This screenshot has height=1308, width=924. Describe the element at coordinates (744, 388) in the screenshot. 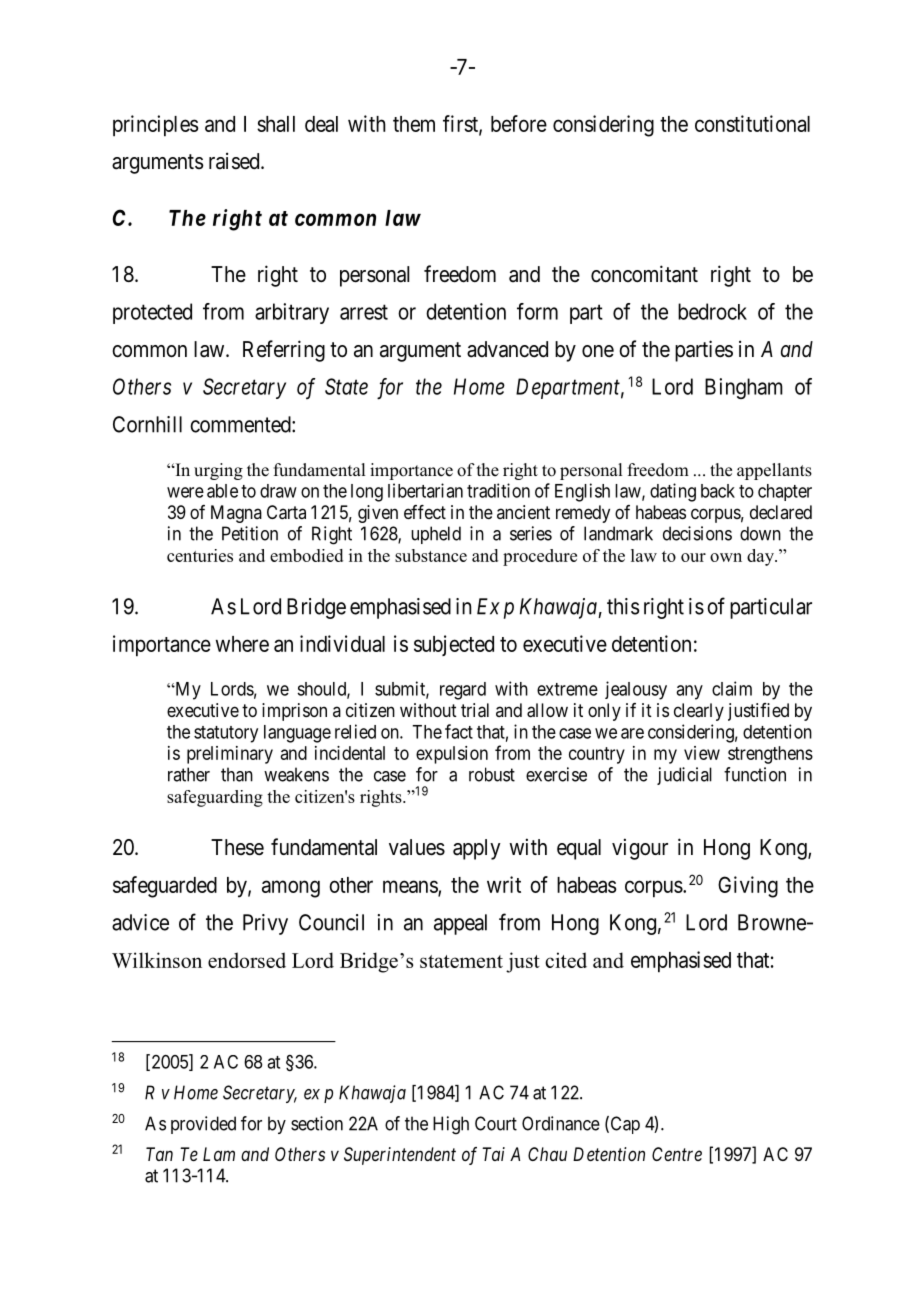

I see `Bingham` at that location.
